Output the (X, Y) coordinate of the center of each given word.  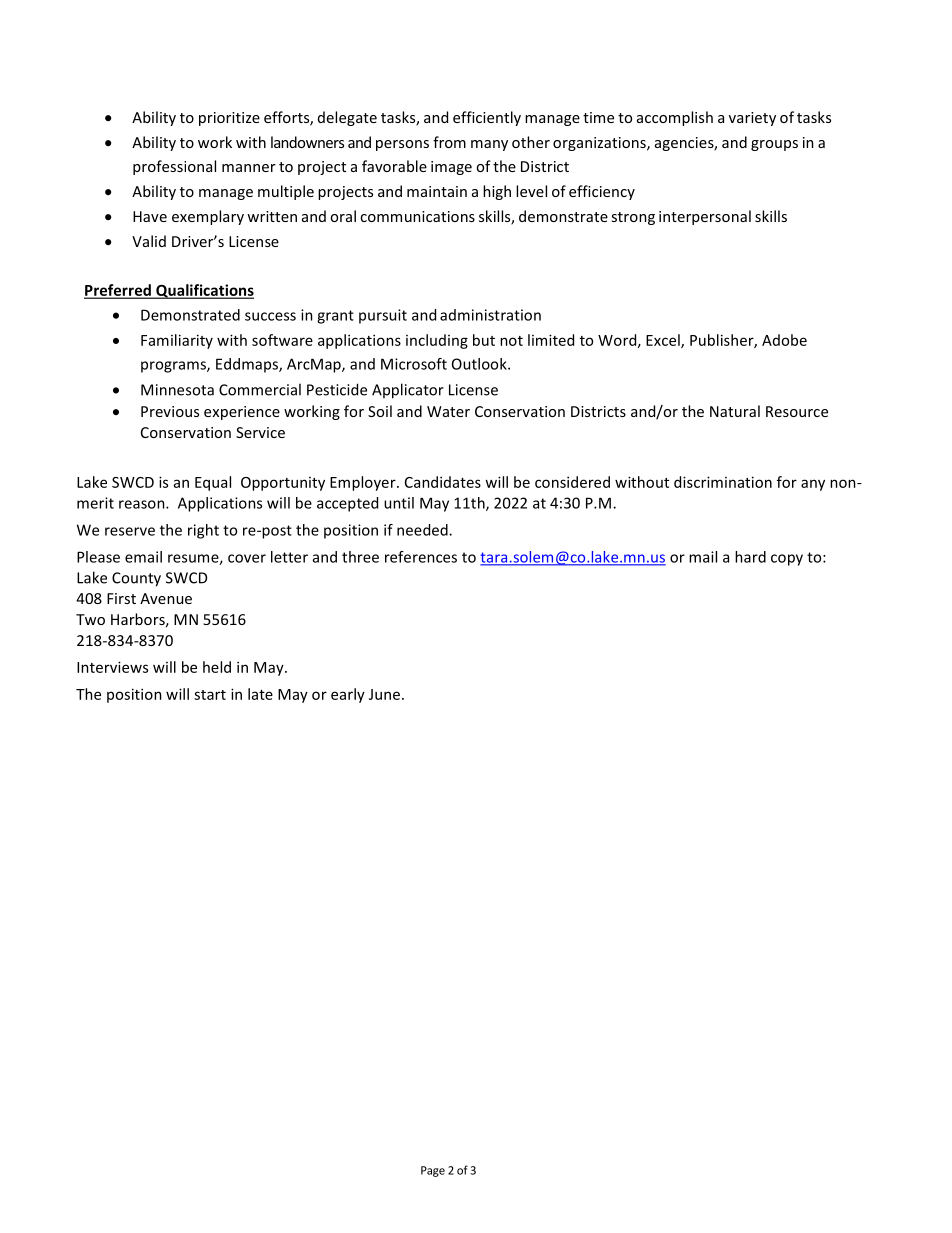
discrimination (723, 482)
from (449, 142)
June (384, 694)
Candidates (443, 482)
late (260, 694)
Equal (213, 483)
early (348, 695)
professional (174, 167)
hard (750, 557)
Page (433, 1171)
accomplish (675, 118)
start (210, 695)
